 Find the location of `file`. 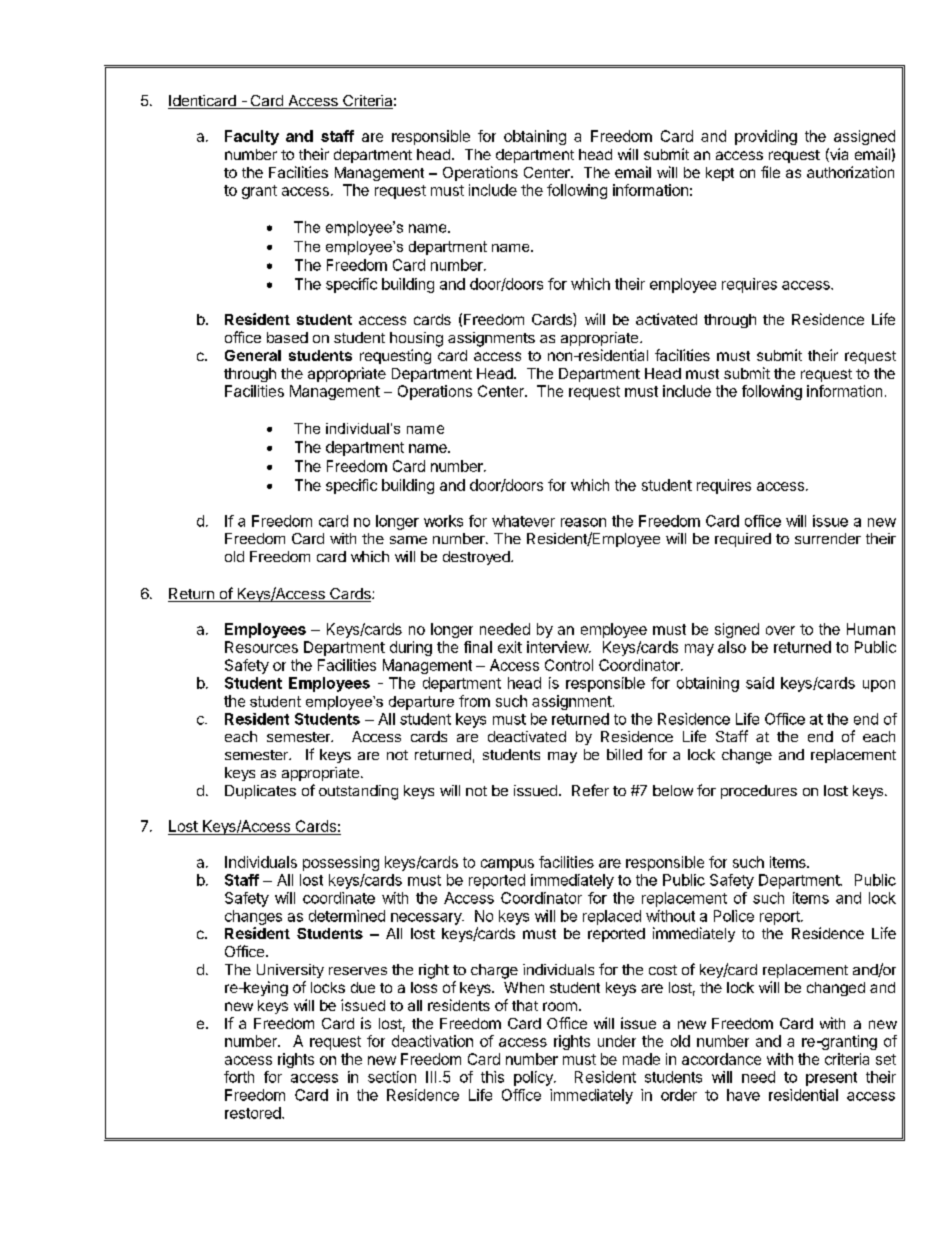

file is located at coordinates (770, 172).
